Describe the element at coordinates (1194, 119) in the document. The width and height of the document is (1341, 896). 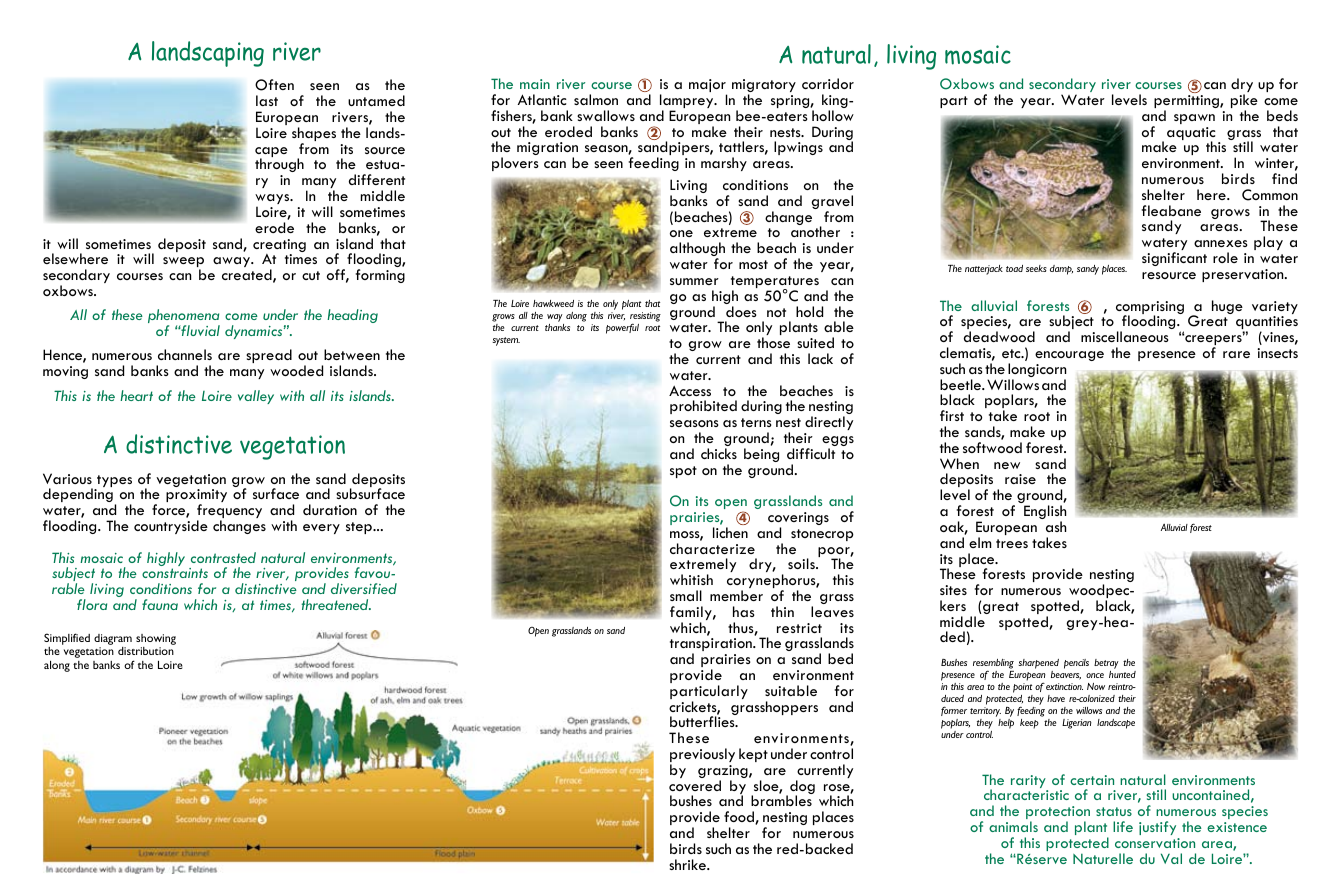
I see `spawn` at that location.
